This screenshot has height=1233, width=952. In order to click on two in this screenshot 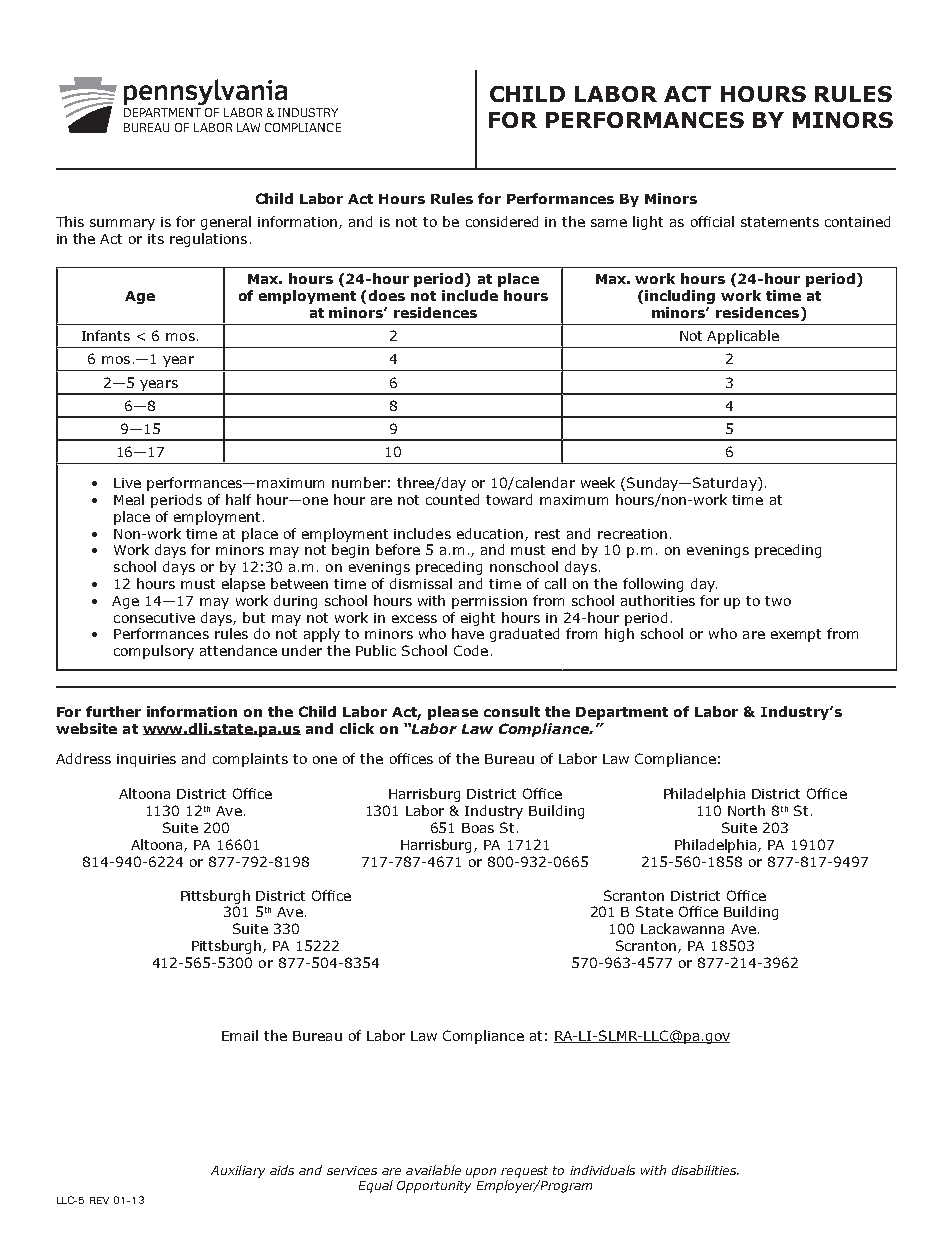, I will do `click(778, 601)`.
